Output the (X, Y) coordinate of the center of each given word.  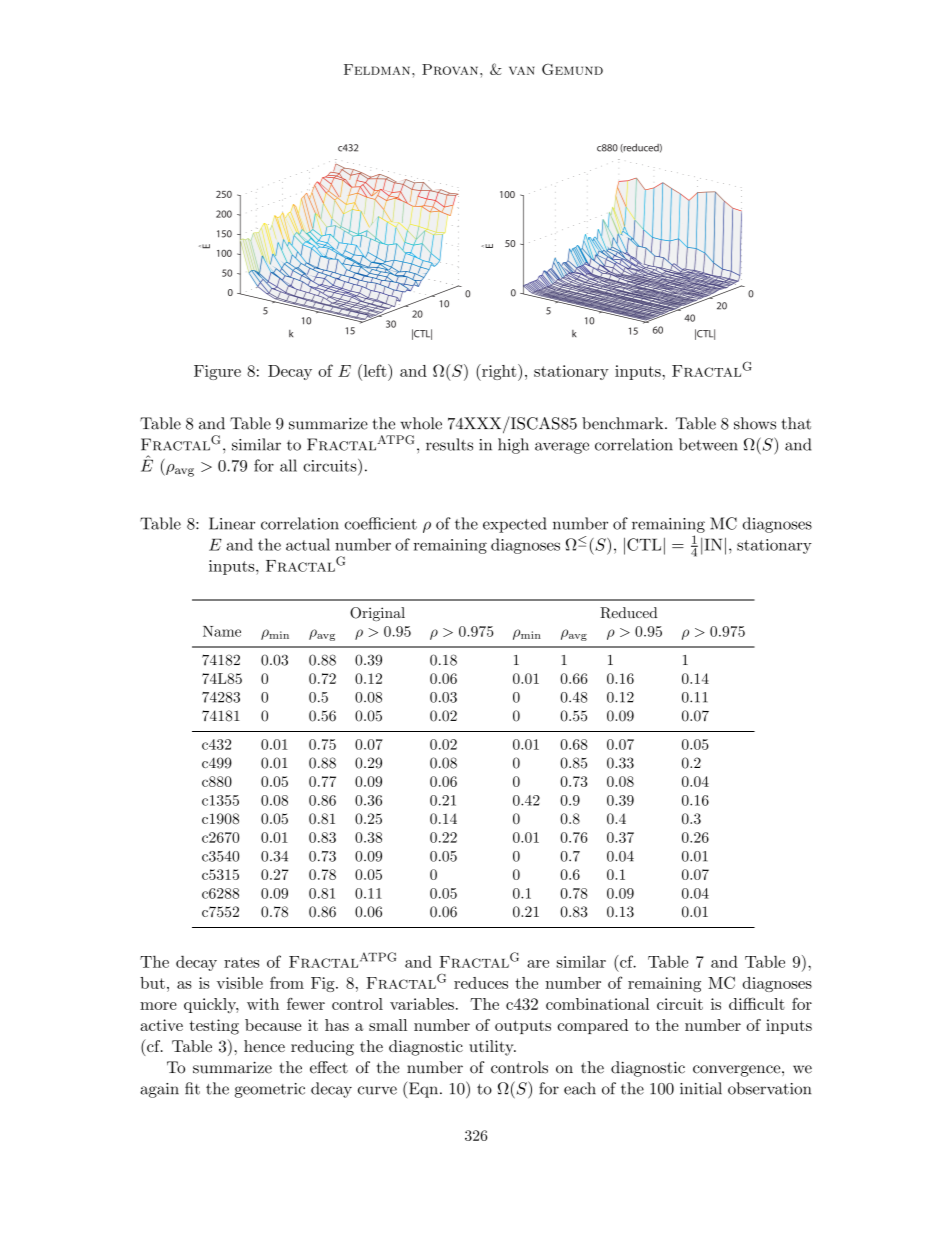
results (449, 444)
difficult (757, 1003)
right (499, 372)
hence (264, 1046)
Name (222, 631)
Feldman (378, 69)
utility (492, 1048)
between (708, 444)
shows (755, 423)
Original (377, 614)
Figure (217, 372)
